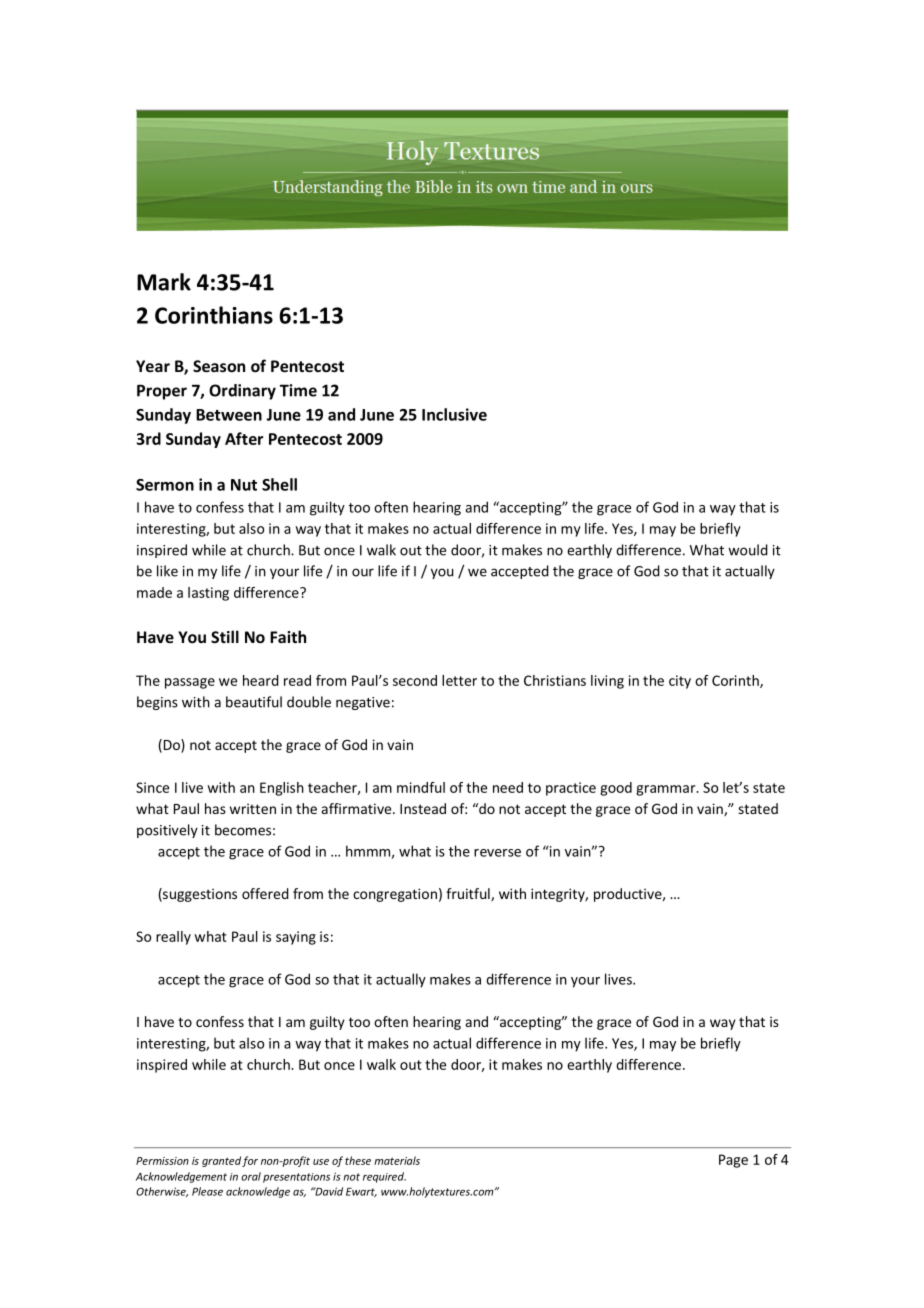  What do you see at coordinates (733, 1161) in the screenshot?
I see `Page` at bounding box center [733, 1161].
